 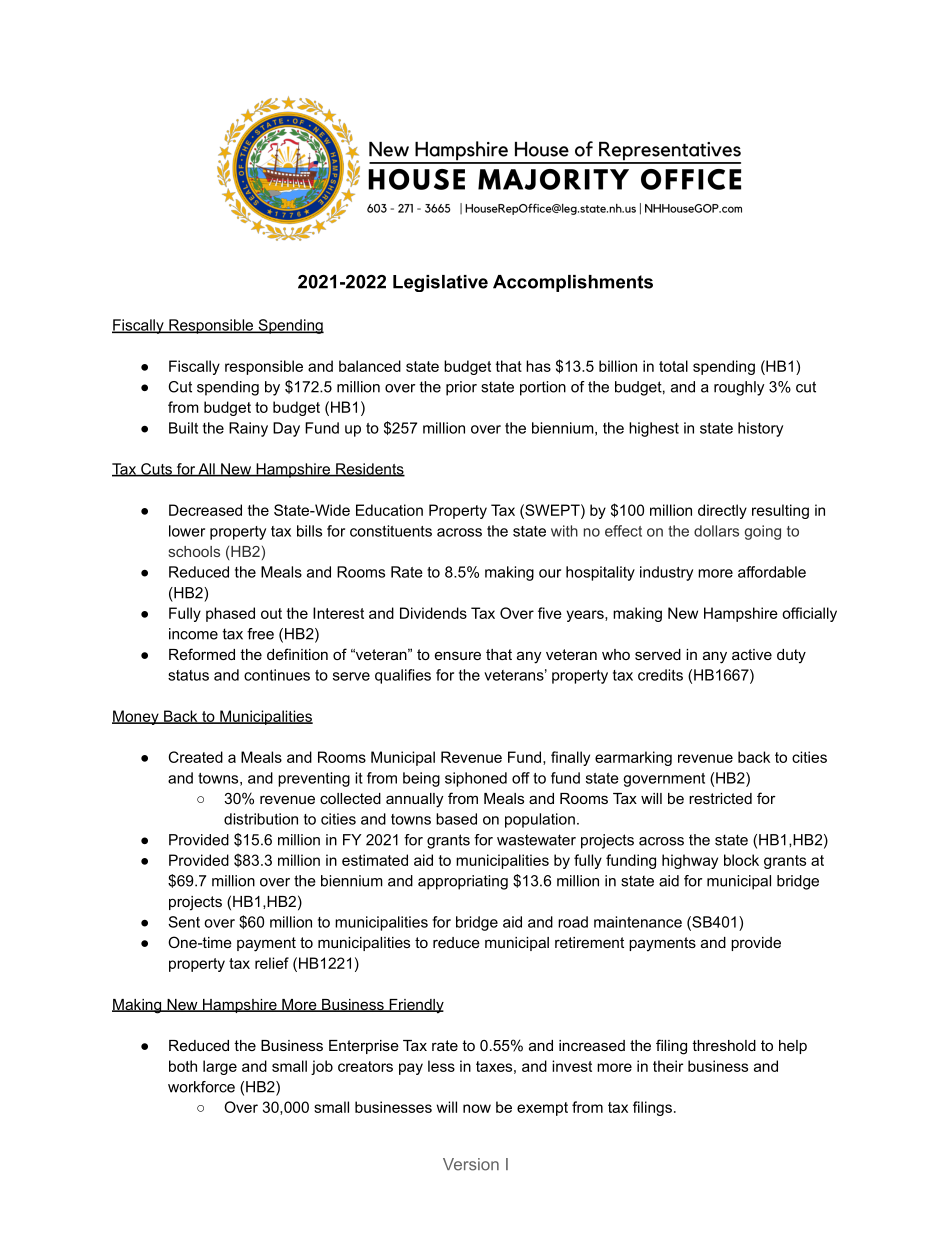 What do you see at coordinates (201, 1087) in the page?
I see `workforce` at bounding box center [201, 1087].
